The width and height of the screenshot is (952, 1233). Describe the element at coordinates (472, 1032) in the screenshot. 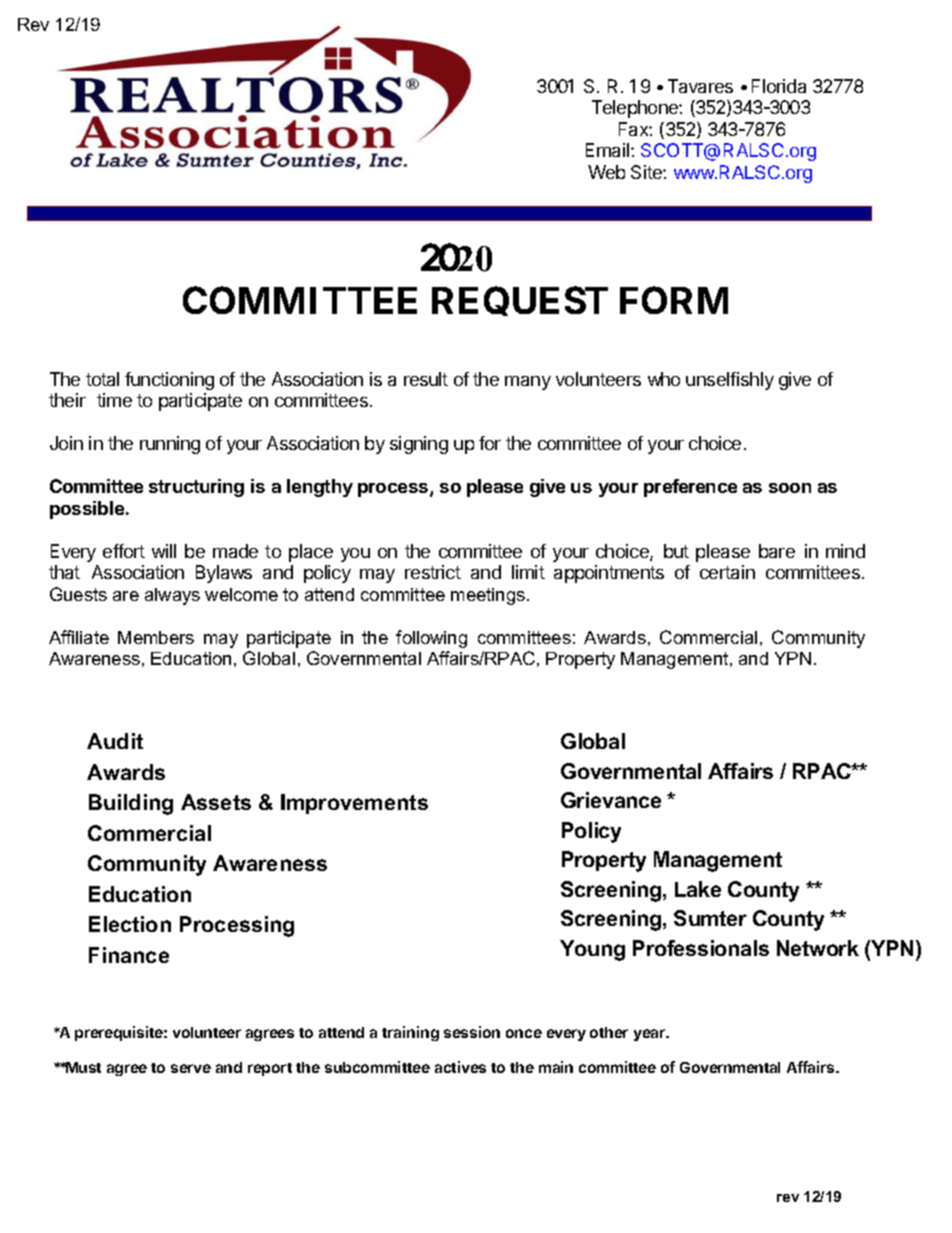

I see `session` at that location.
